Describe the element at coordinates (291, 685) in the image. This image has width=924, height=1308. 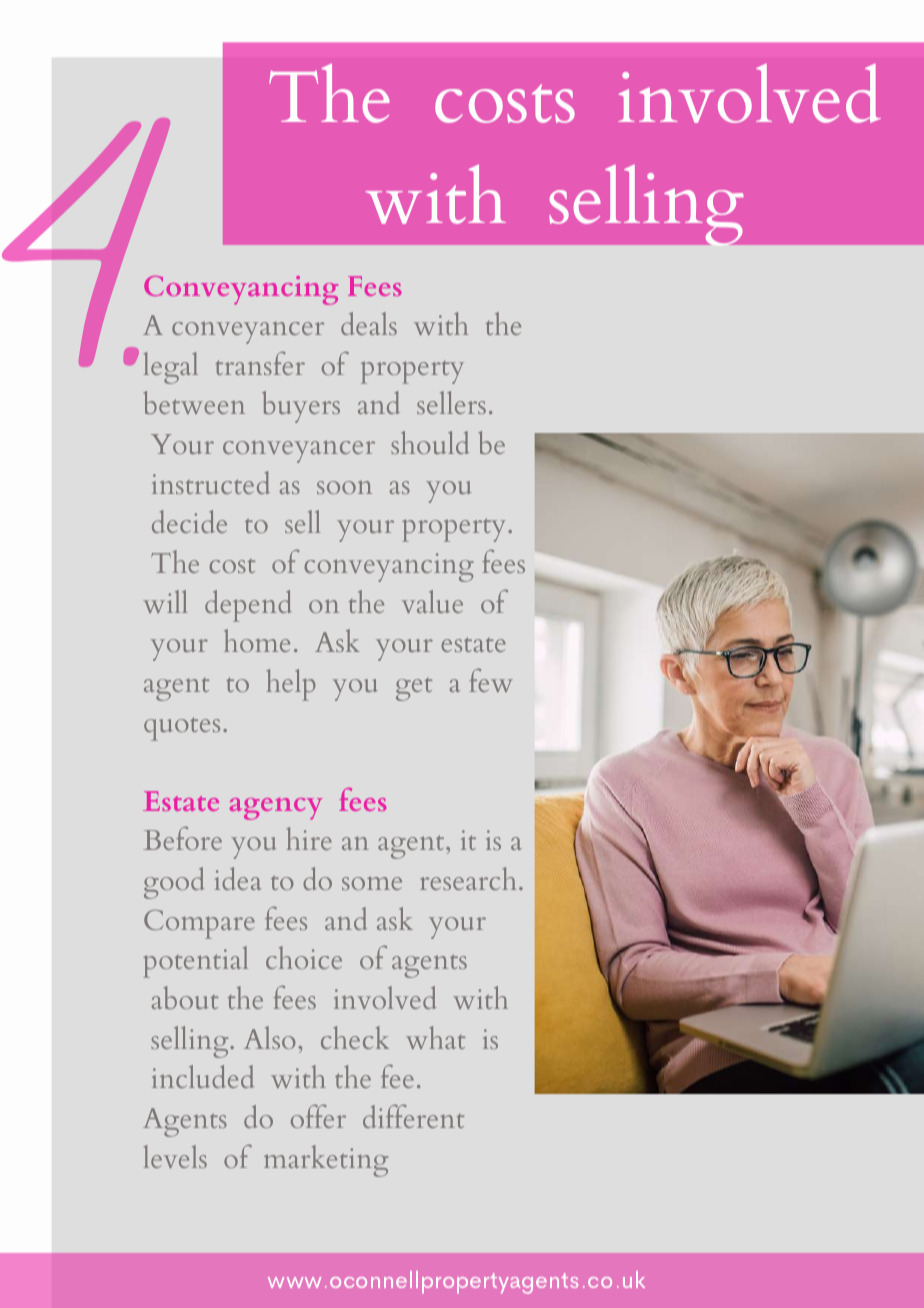
I see `help` at that location.
